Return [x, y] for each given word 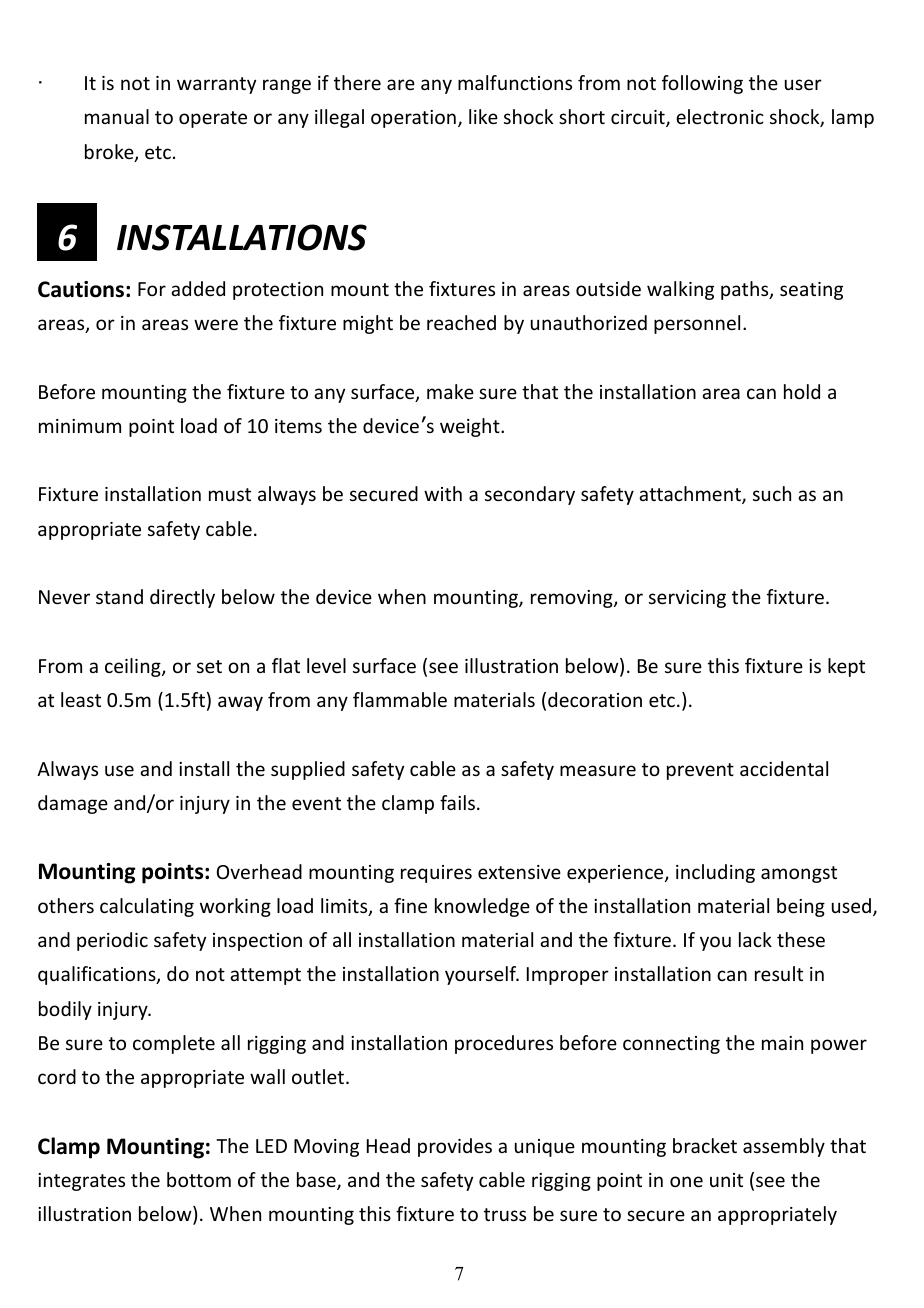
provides [455, 1147]
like [483, 116]
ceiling [134, 667]
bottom [199, 1179]
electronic [720, 116]
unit [726, 1180]
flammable [400, 699]
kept [846, 667]
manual [117, 116]
